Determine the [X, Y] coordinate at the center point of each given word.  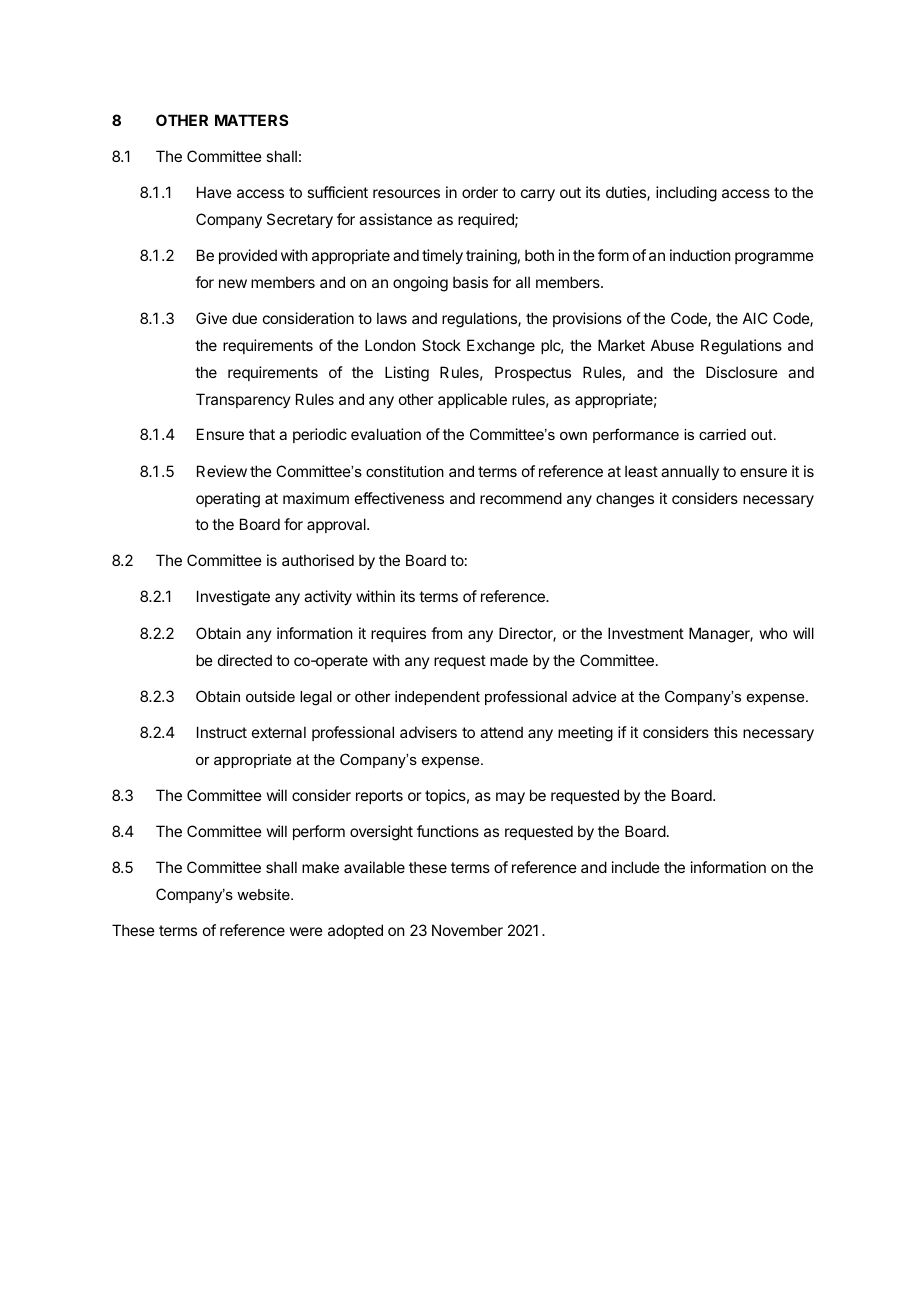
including [686, 194]
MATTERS [251, 120]
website [264, 894]
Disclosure [742, 372]
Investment [646, 633]
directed [245, 660]
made [509, 660]
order [480, 192]
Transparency [243, 400]
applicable [472, 400]
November [467, 930]
